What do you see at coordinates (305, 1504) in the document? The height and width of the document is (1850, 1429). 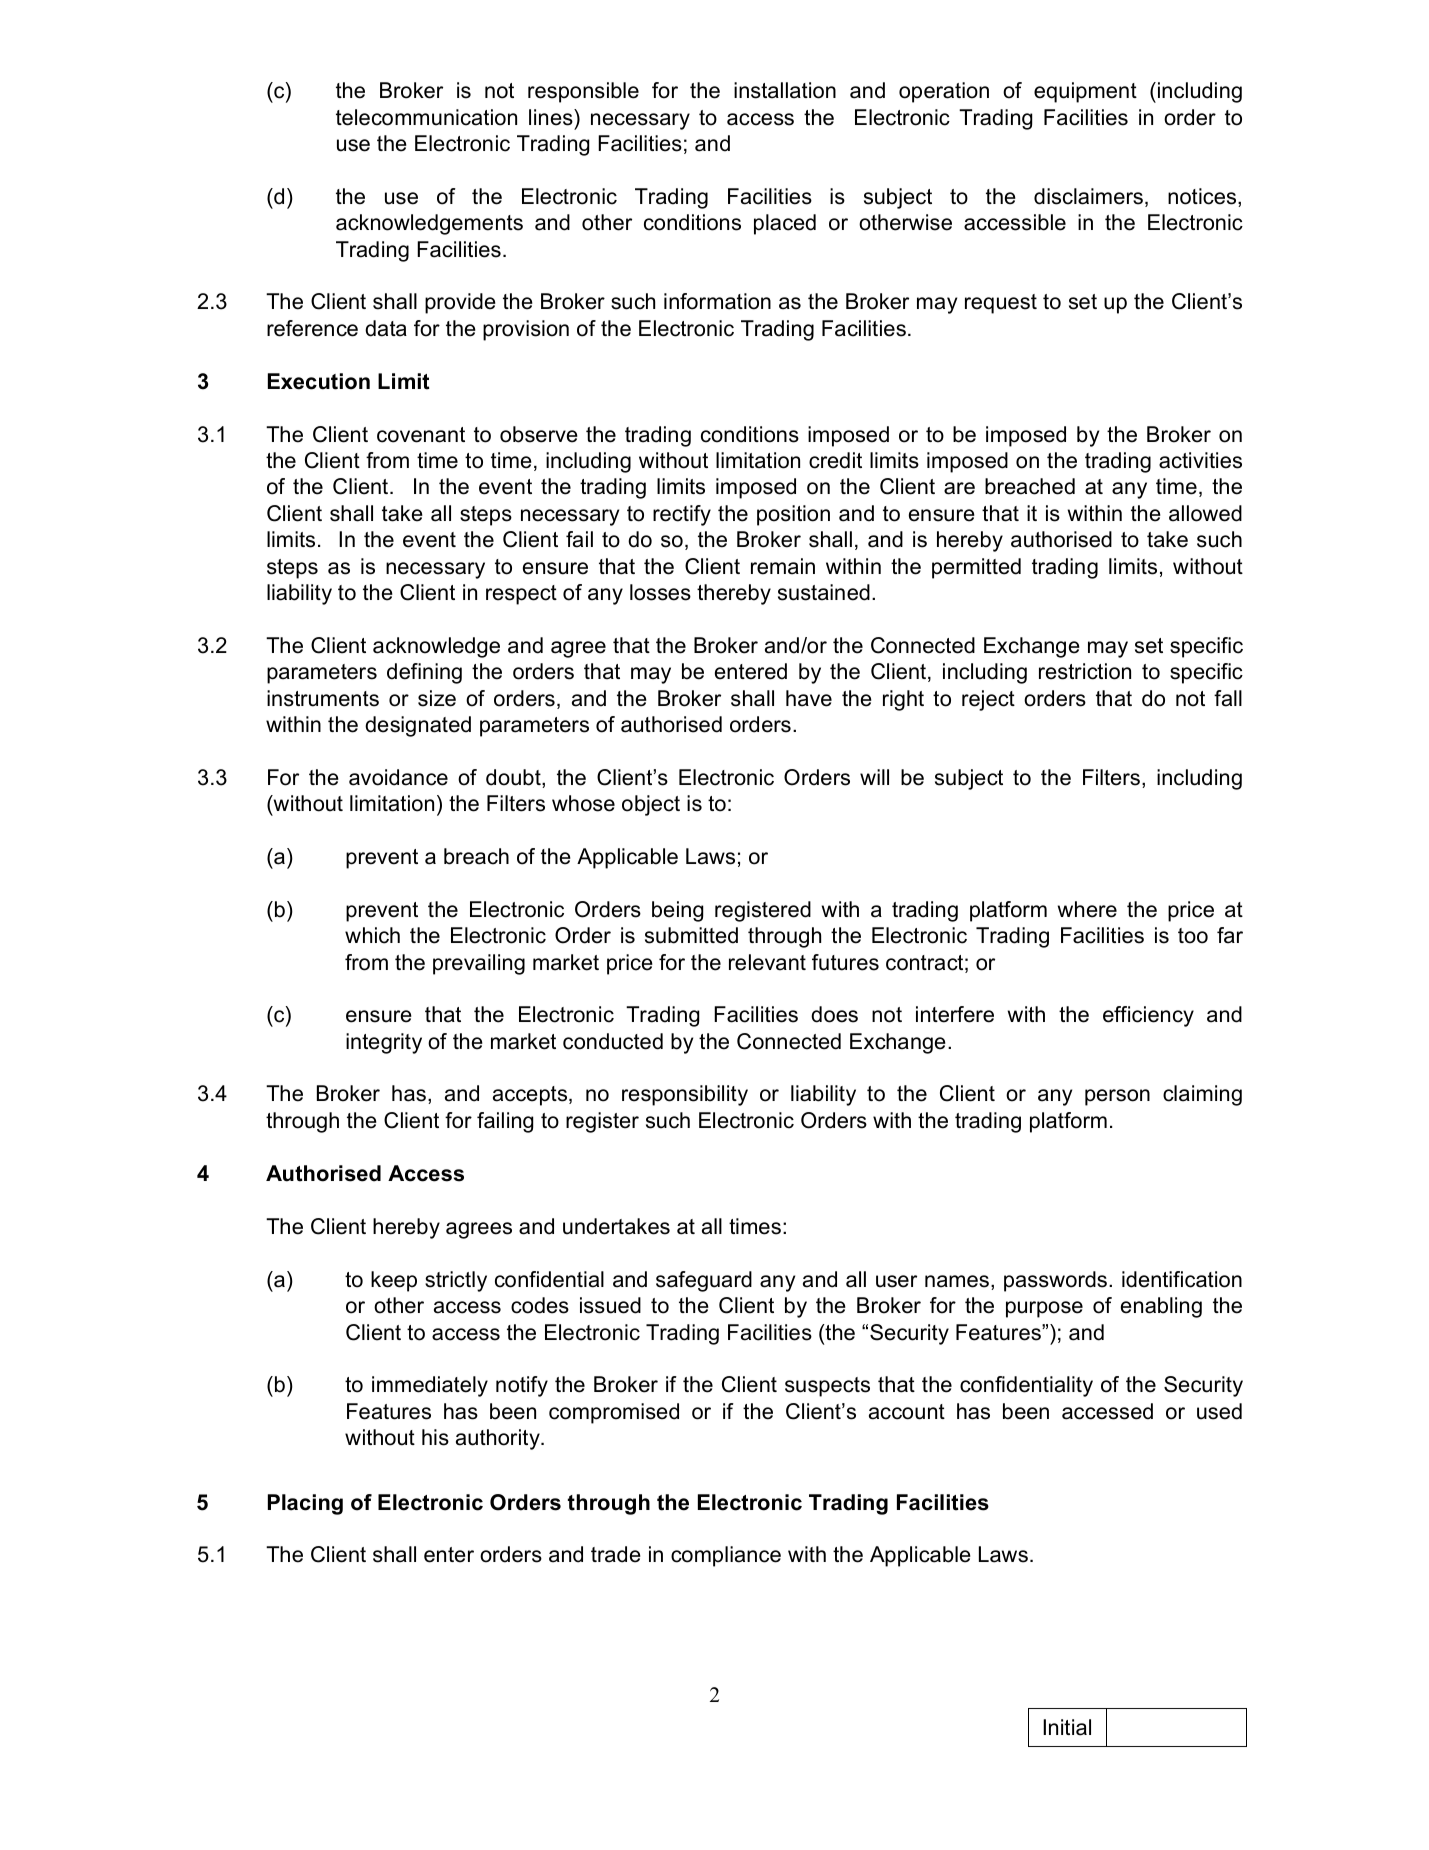 I see `Placing` at bounding box center [305, 1504].
